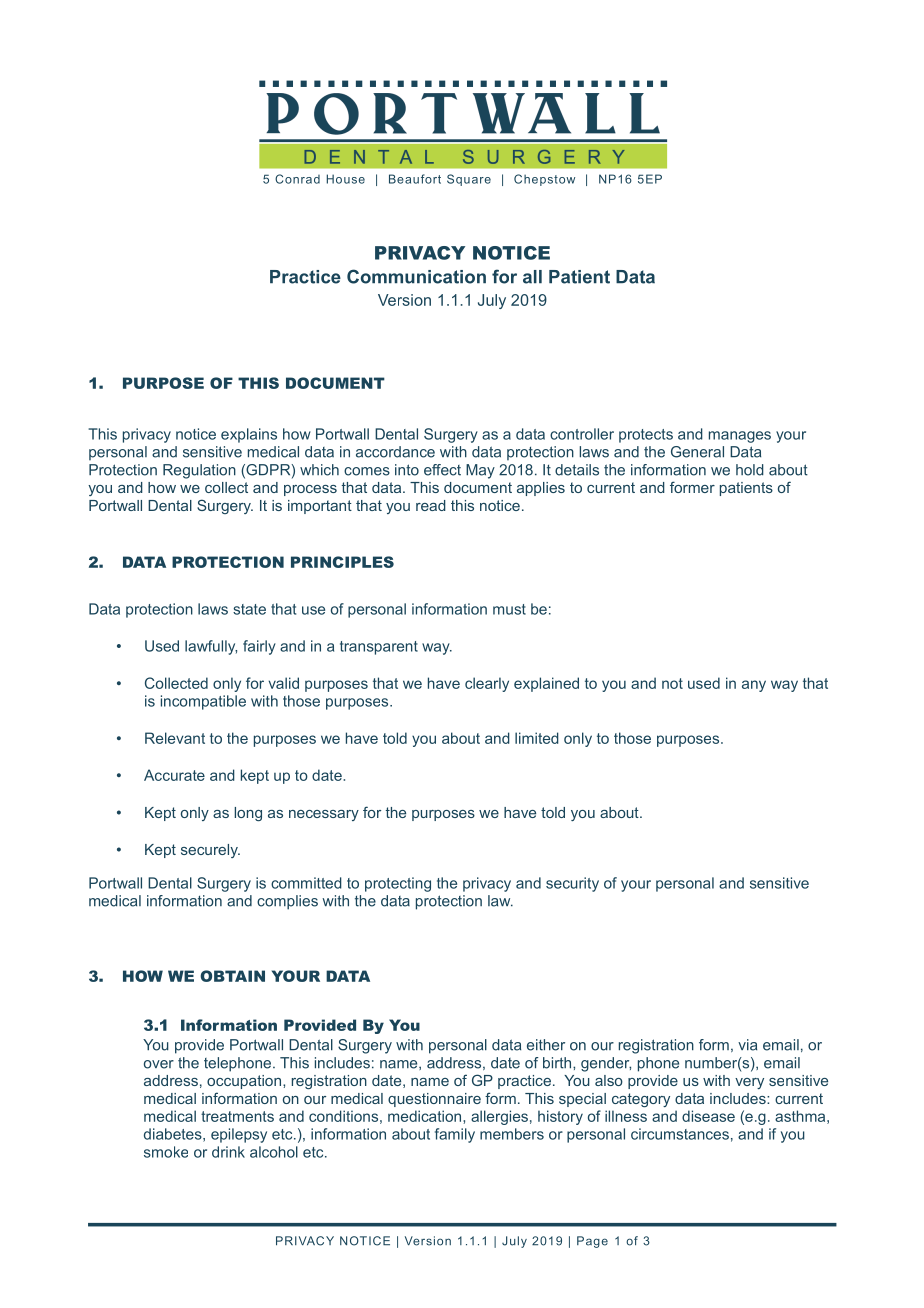  I want to click on effect, so click(442, 470).
